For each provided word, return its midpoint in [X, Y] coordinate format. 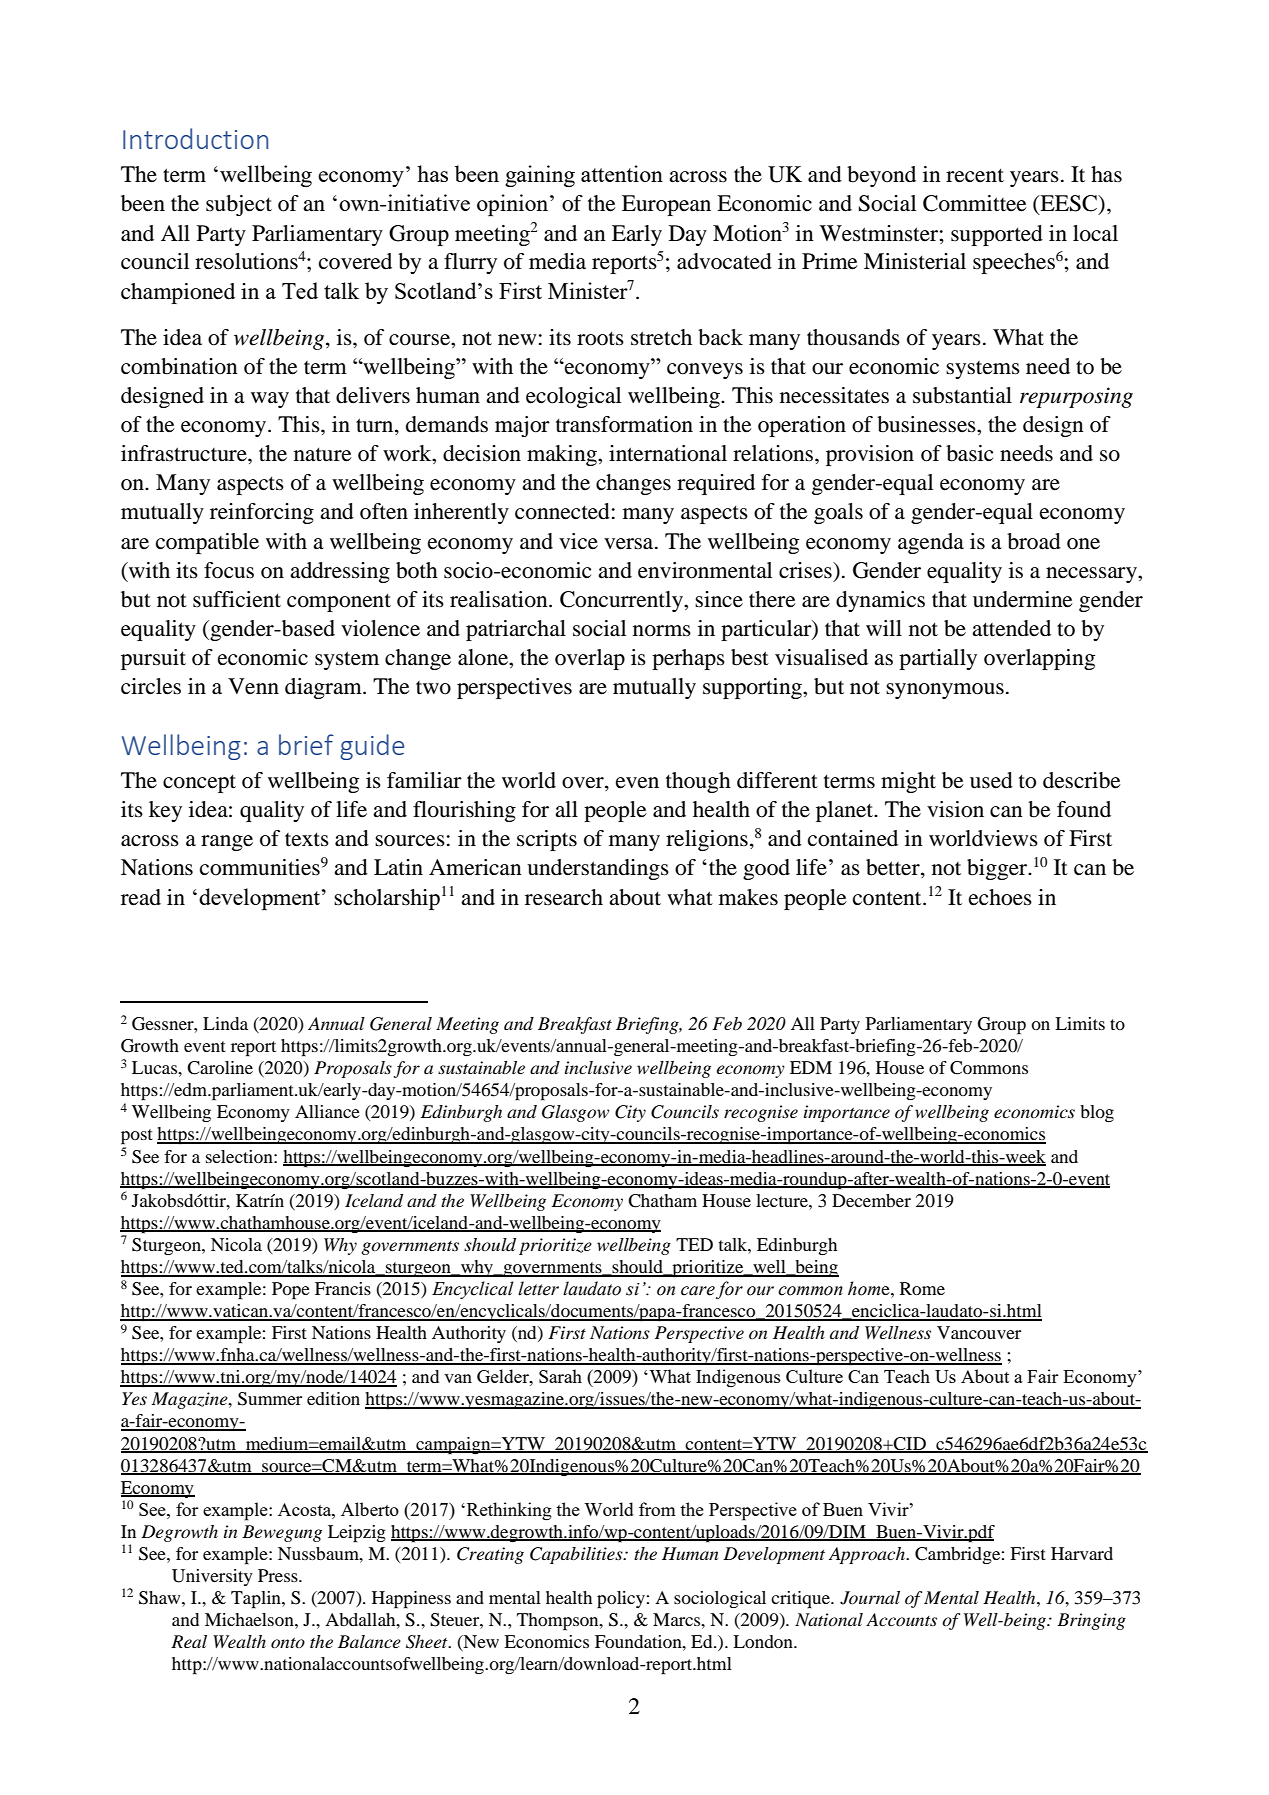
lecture [783, 1200]
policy [621, 1600]
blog [1097, 1113]
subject [239, 205]
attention [622, 173]
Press [279, 1575]
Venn [253, 686]
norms [662, 631]
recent [975, 175]
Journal [870, 1598]
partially [938, 659]
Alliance [327, 1111]
